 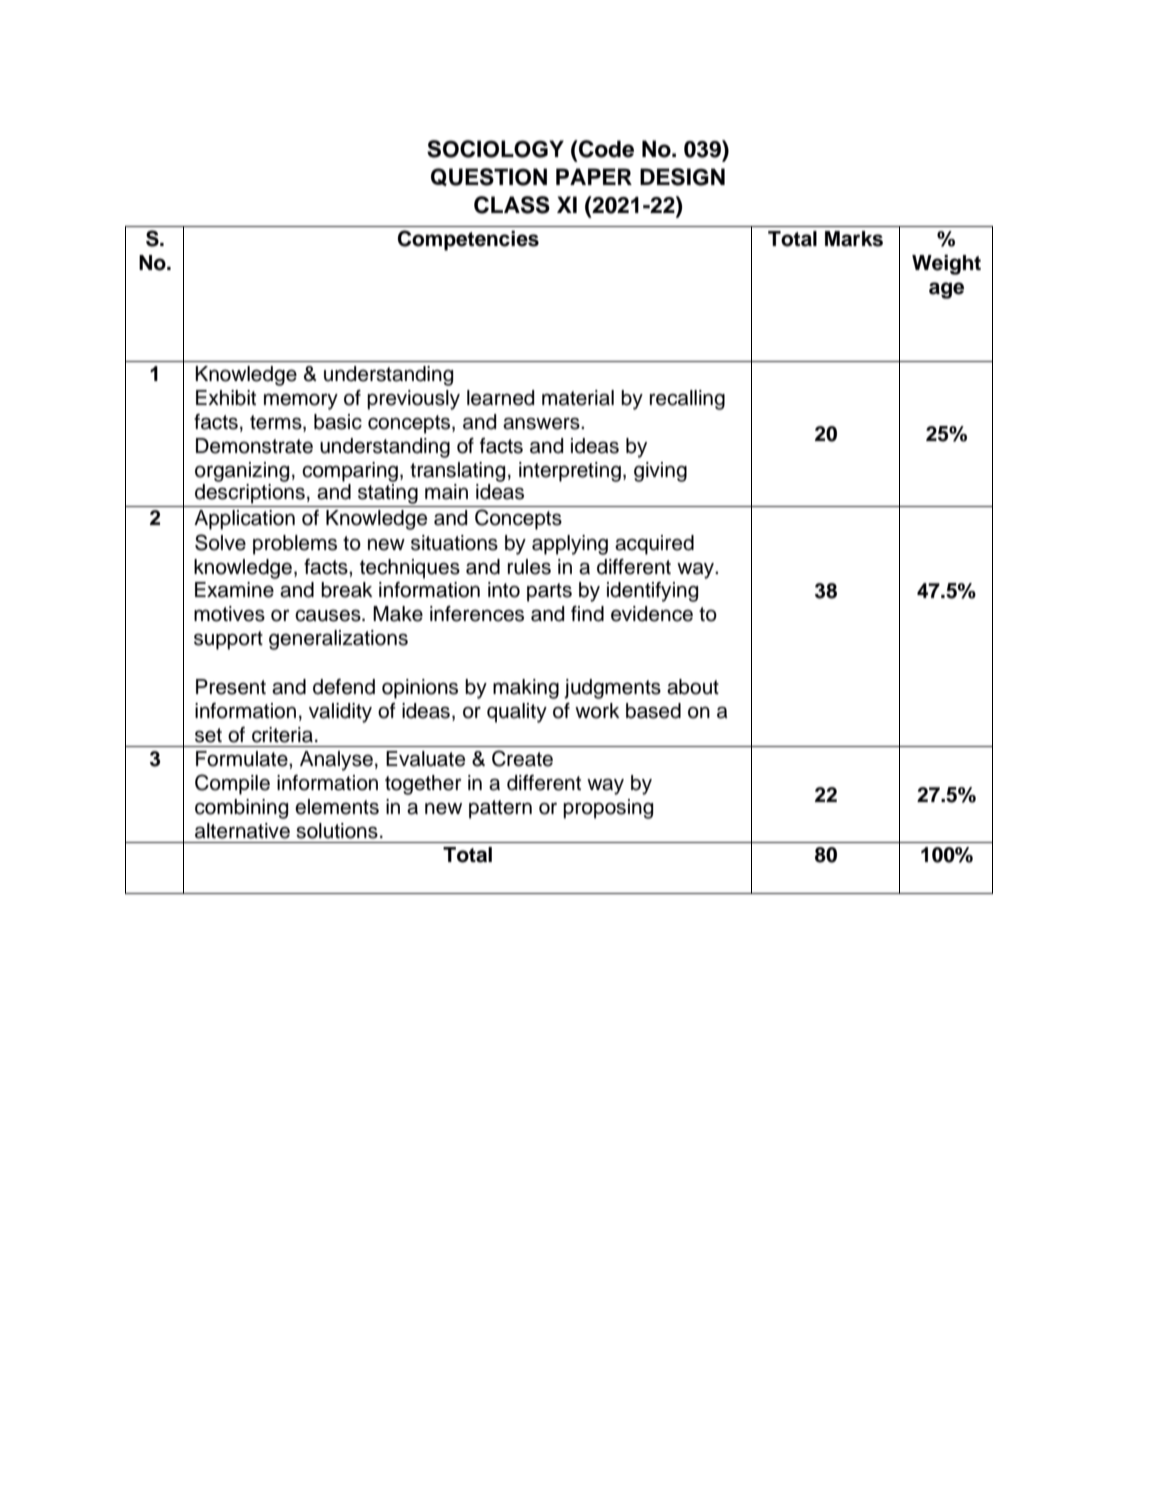 What do you see at coordinates (570, 545) in the image?
I see `applying` at bounding box center [570, 545].
